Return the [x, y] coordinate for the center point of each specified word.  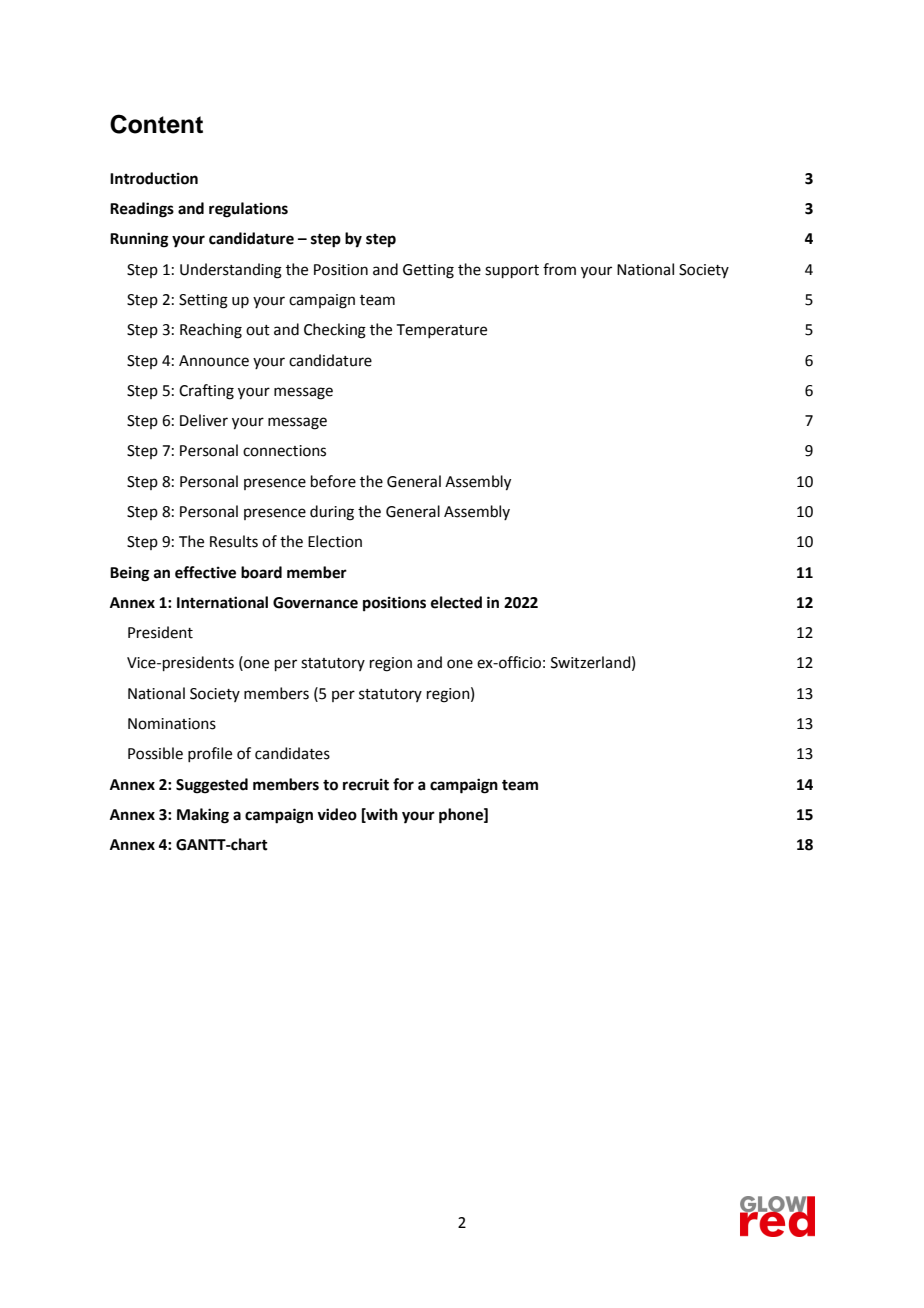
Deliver [204, 420]
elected [456, 602]
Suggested [212, 786]
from [559, 269]
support [512, 271]
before [333, 481]
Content [156, 124]
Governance [315, 603]
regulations [248, 210]
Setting [203, 301]
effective [205, 572]
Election [335, 541]
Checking [335, 331]
